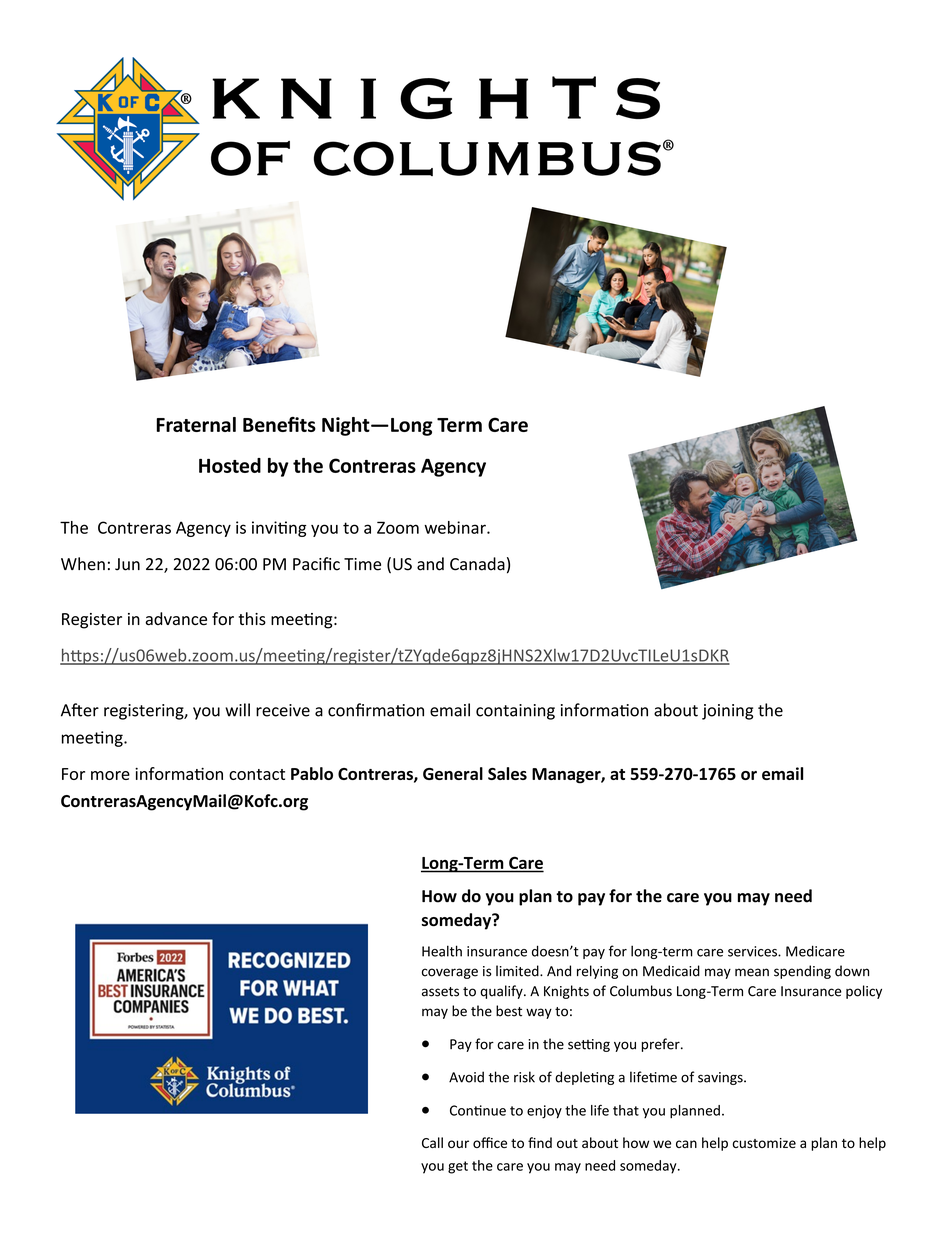  I want to click on our, so click(458, 1144).
